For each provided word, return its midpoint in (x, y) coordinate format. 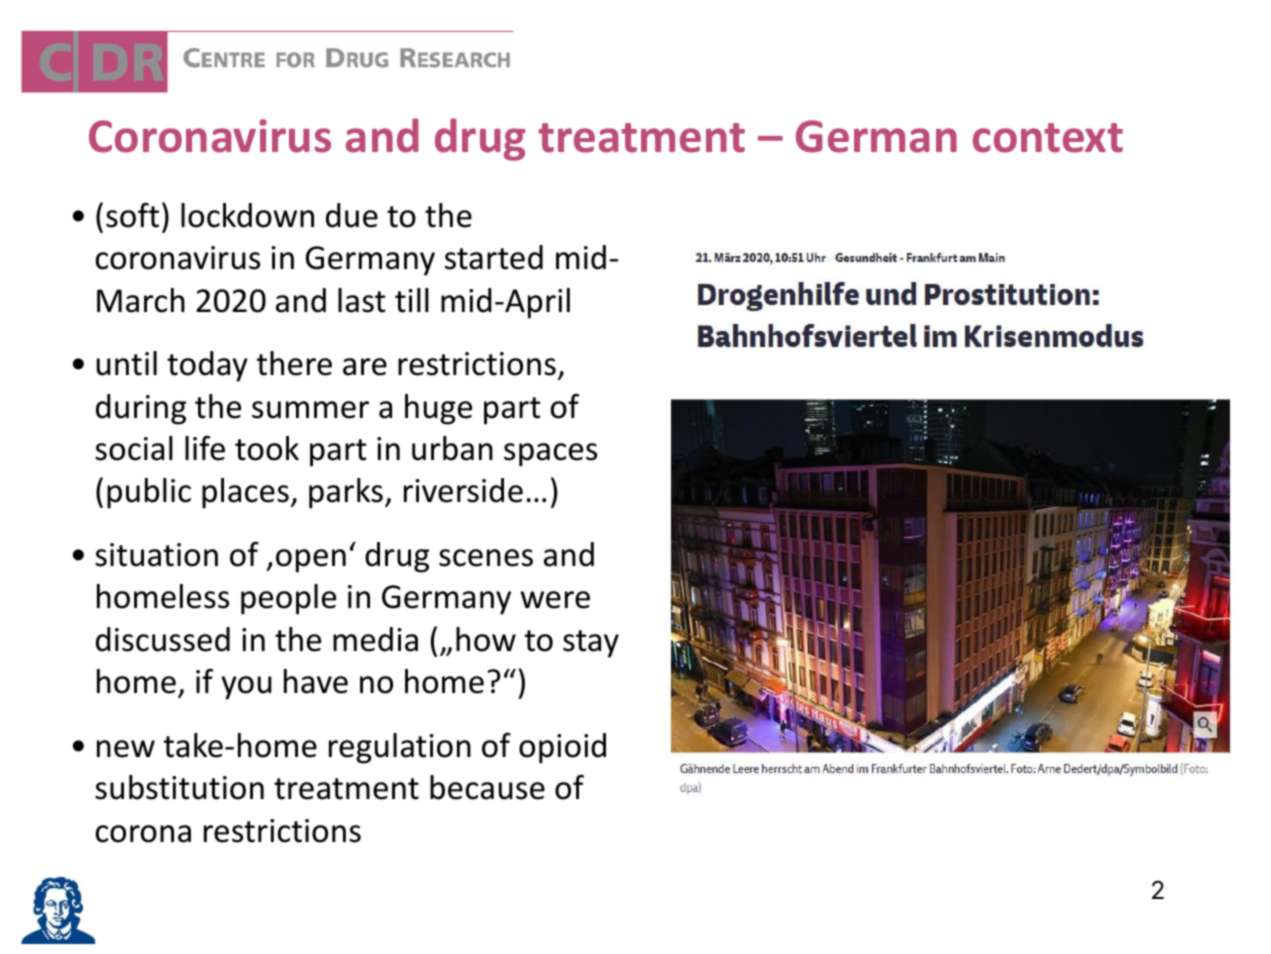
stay (591, 644)
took (267, 448)
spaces (550, 455)
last (362, 300)
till (412, 300)
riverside (463, 490)
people (288, 599)
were (555, 600)
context (1048, 138)
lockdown (247, 215)
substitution (179, 787)
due (352, 215)
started (494, 257)
